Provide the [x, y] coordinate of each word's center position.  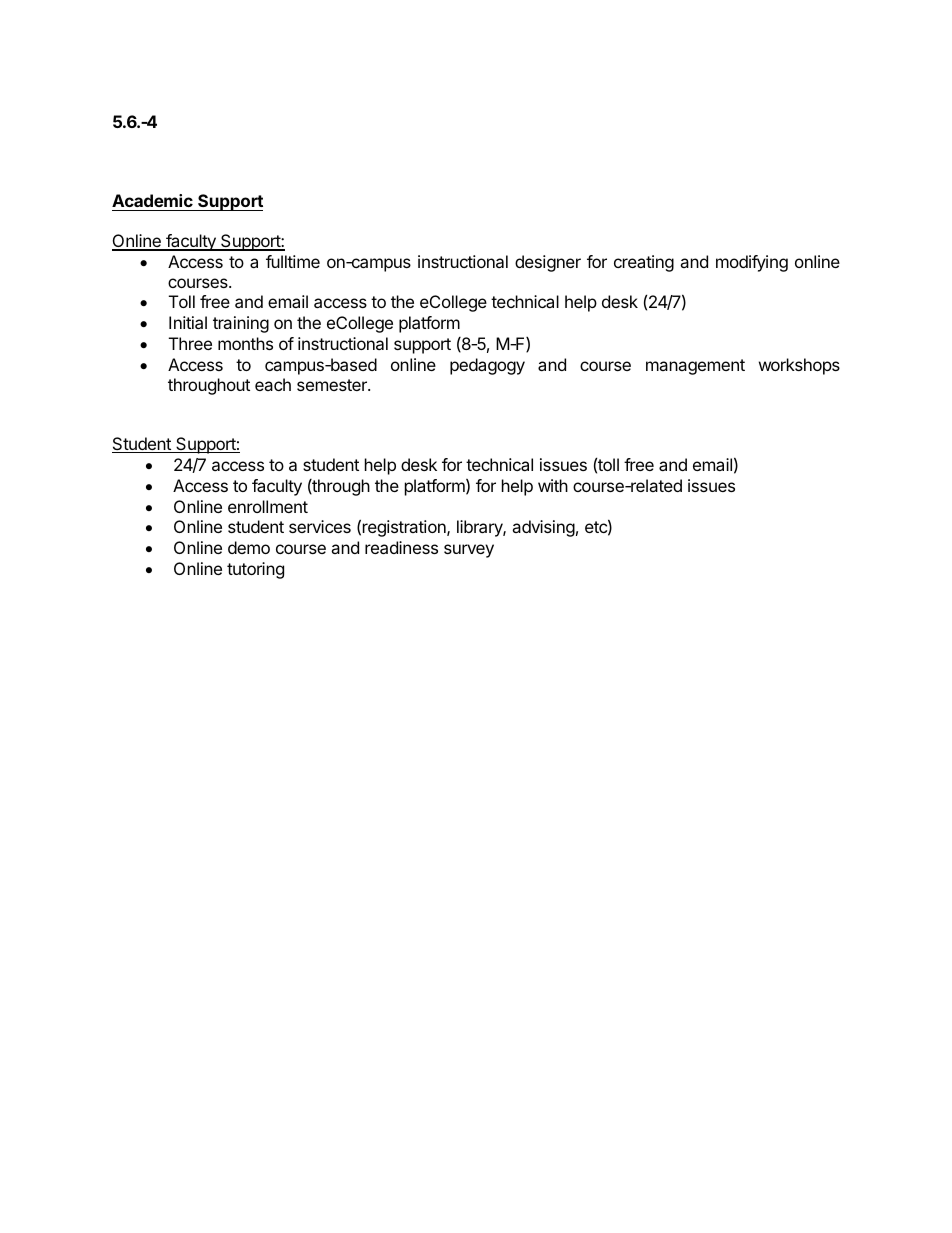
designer [548, 263]
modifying [752, 263]
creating [644, 263]
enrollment [268, 506]
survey [469, 551]
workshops [799, 366]
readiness [401, 547]
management [695, 367]
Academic [153, 202]
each [273, 384]
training [241, 324]
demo [249, 547]
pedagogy [487, 366]
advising [543, 528]
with [553, 485]
